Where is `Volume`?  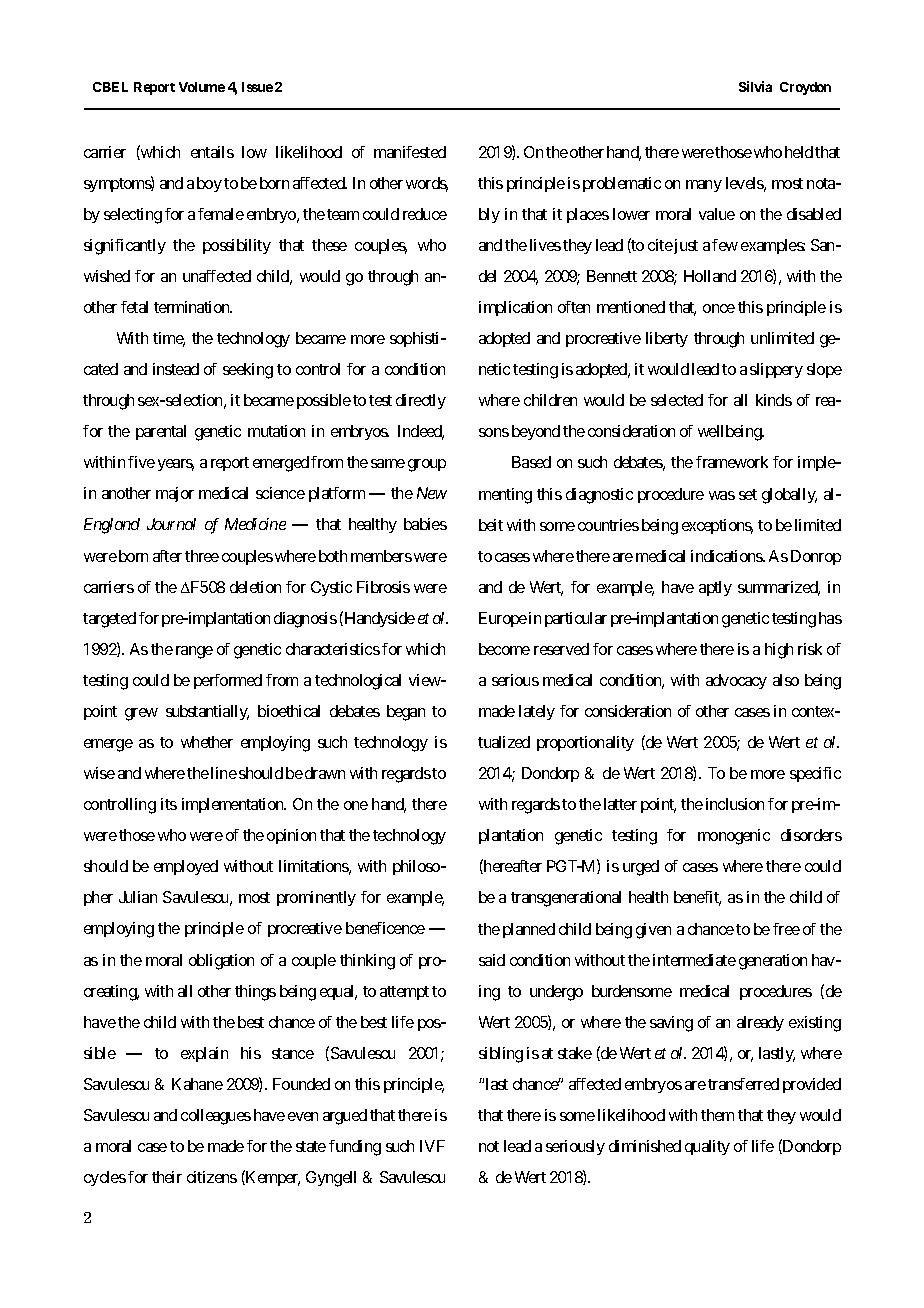
Volume is located at coordinates (202, 87).
